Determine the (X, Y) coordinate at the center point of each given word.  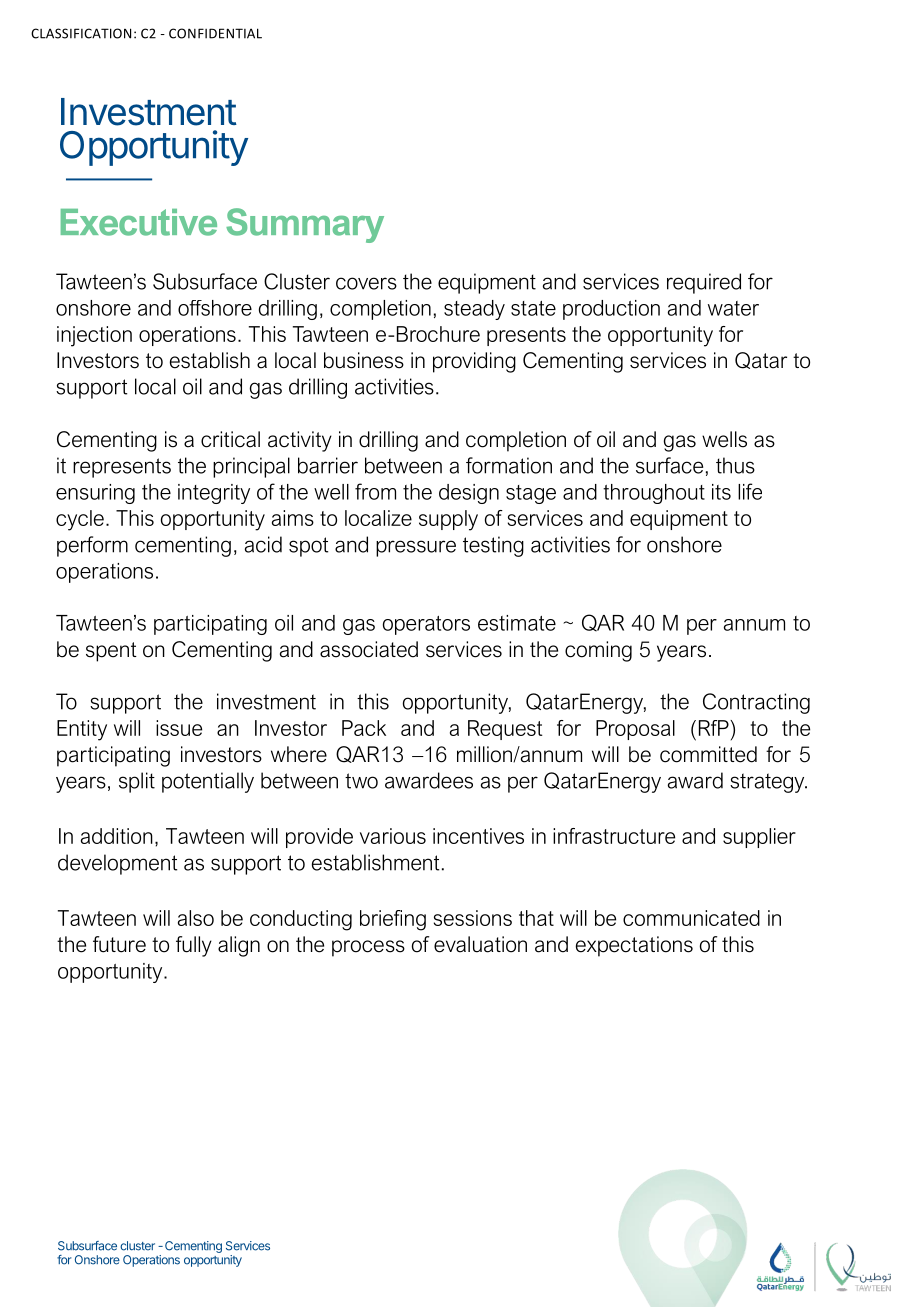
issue (179, 728)
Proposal (635, 730)
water (733, 308)
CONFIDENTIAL (215, 33)
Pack (364, 728)
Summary (305, 225)
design (469, 494)
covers (366, 283)
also (196, 918)
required (704, 283)
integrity (214, 494)
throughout (654, 494)
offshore (215, 308)
